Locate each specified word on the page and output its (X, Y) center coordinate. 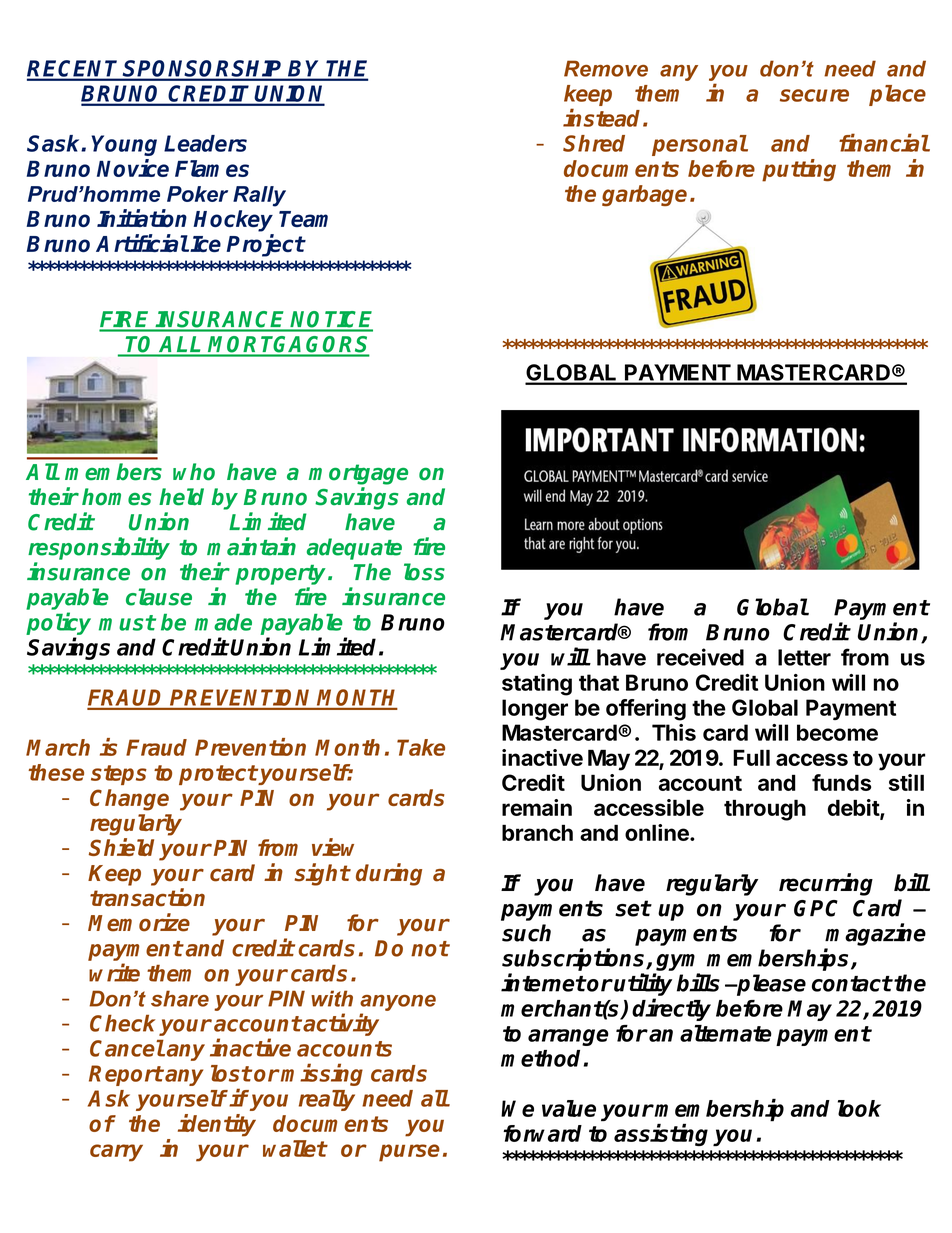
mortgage (358, 474)
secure (814, 95)
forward (542, 1133)
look (859, 1108)
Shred (594, 143)
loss (424, 572)
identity (217, 1125)
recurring (826, 884)
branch (537, 832)
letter (804, 657)
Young (124, 145)
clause (159, 597)
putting (799, 170)
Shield (121, 847)
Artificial (142, 243)
